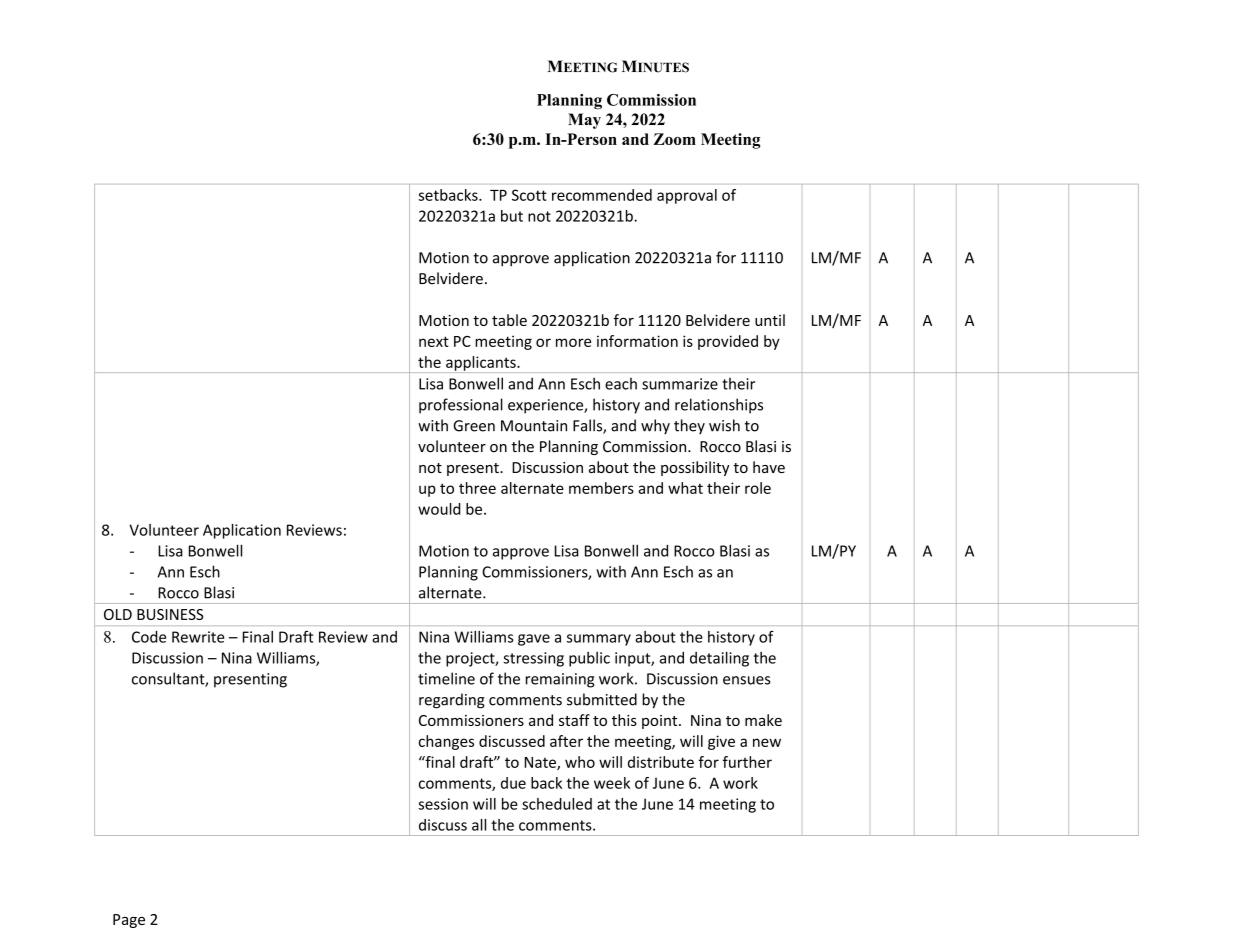 This document has height=952, width=1233. I want to click on Rewrite, so click(198, 637).
